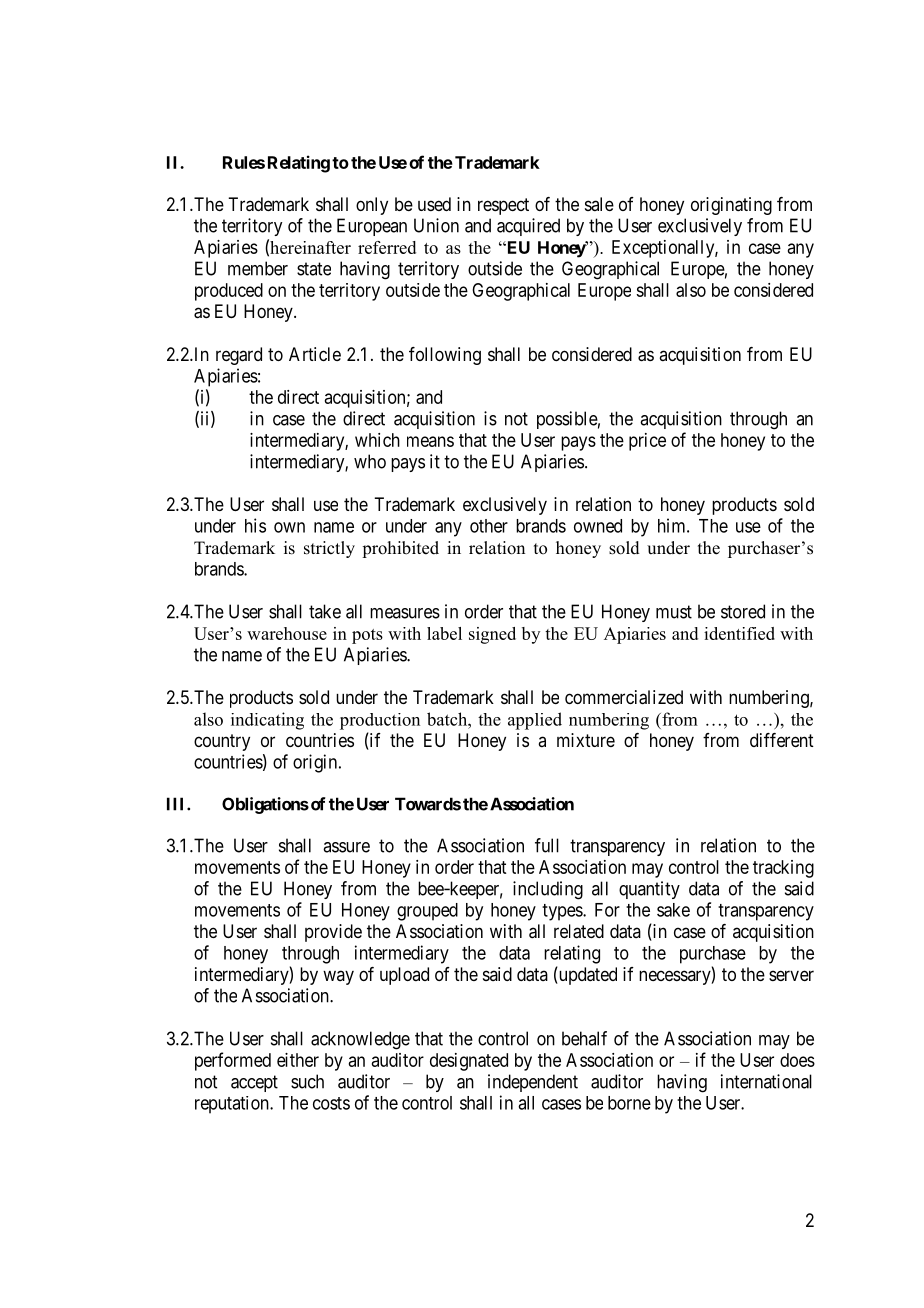 Image resolution: width=924 pixels, height=1308 pixels. I want to click on international, so click(766, 1081).
